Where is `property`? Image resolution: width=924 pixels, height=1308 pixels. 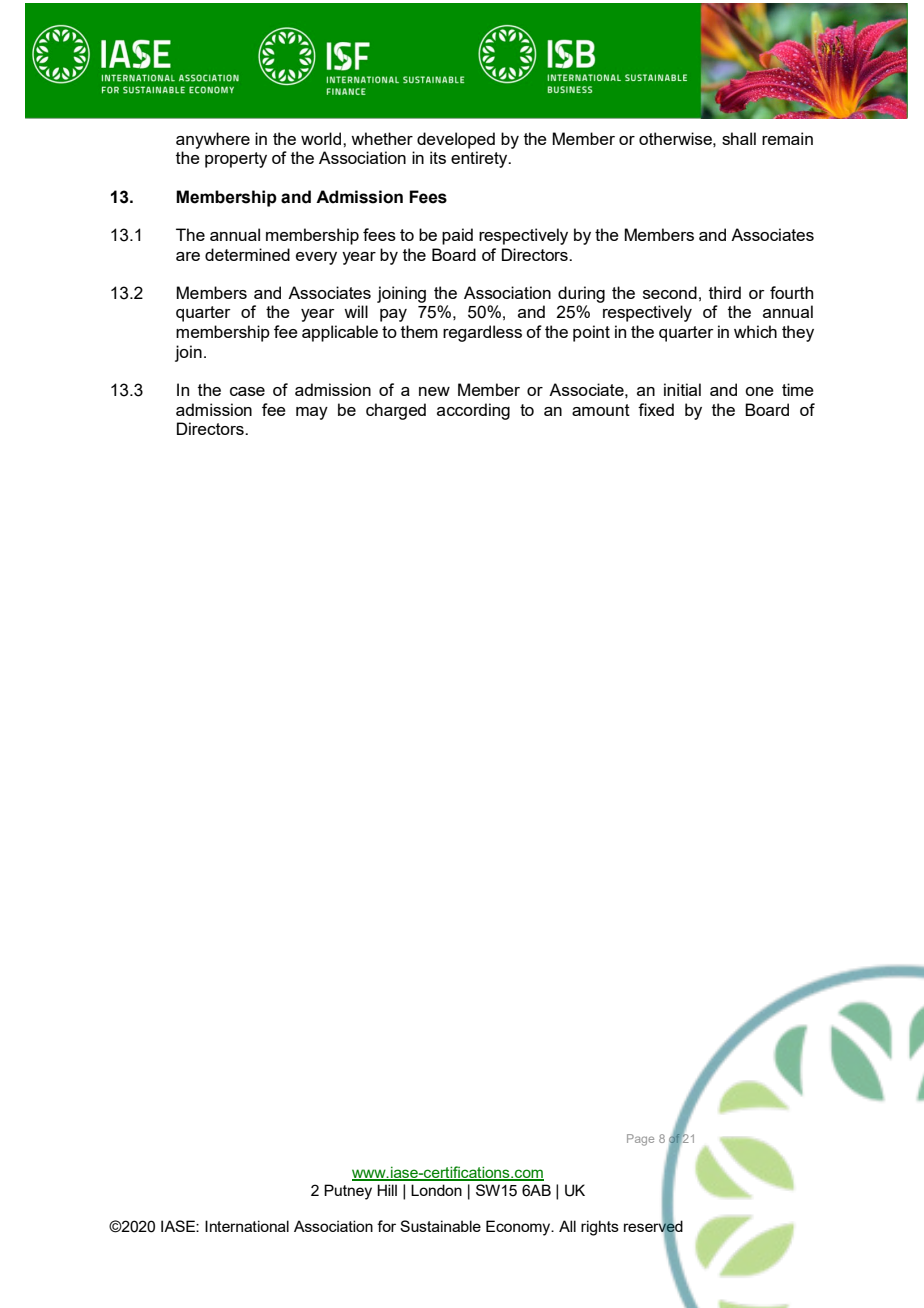
property is located at coordinates (236, 160).
